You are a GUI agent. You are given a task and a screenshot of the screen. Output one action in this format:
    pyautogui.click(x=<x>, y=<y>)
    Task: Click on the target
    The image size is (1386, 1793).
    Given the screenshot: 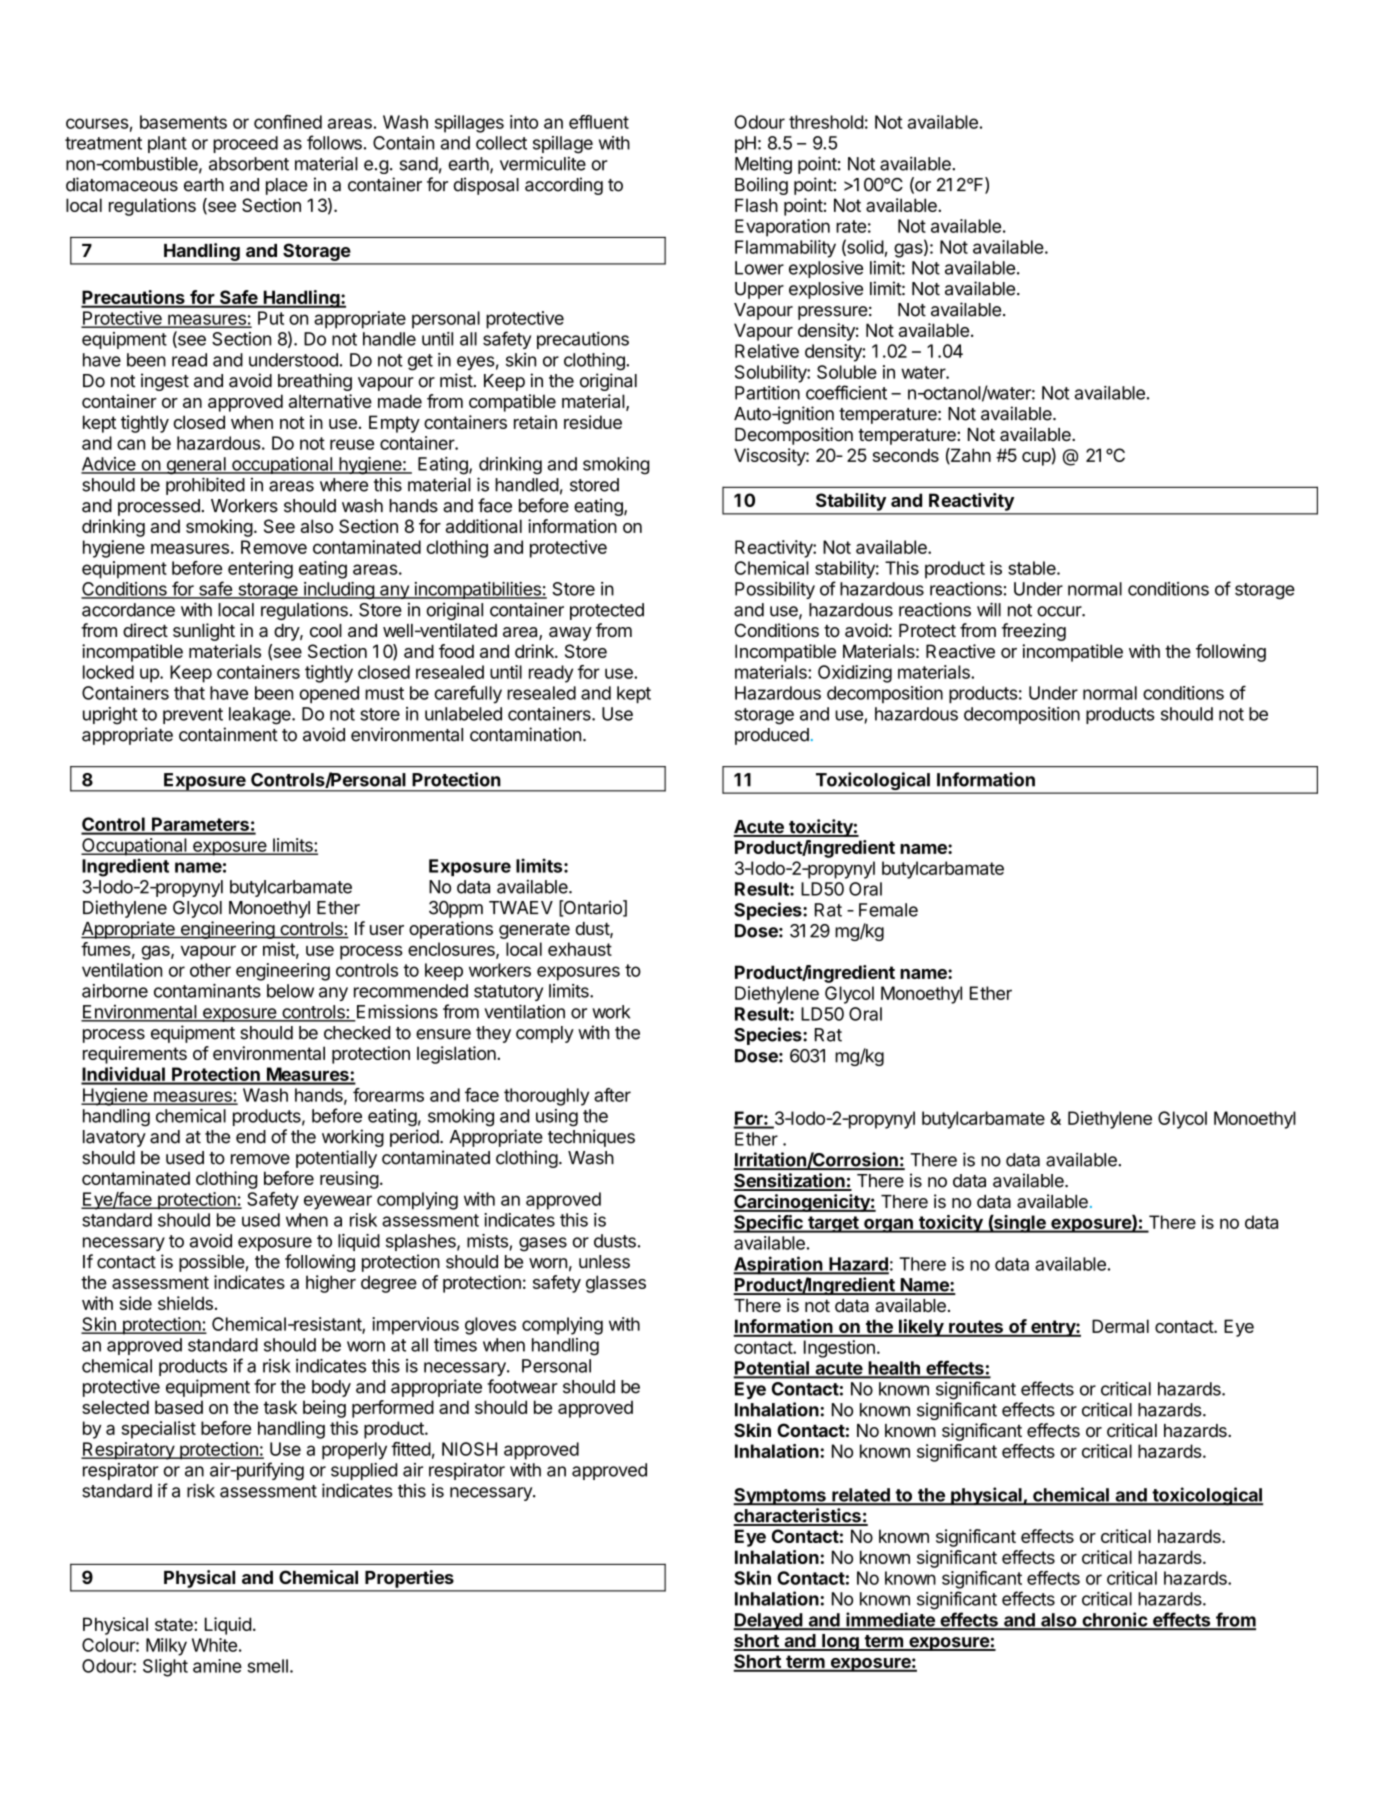 What is the action you would take?
    pyautogui.click(x=833, y=1224)
